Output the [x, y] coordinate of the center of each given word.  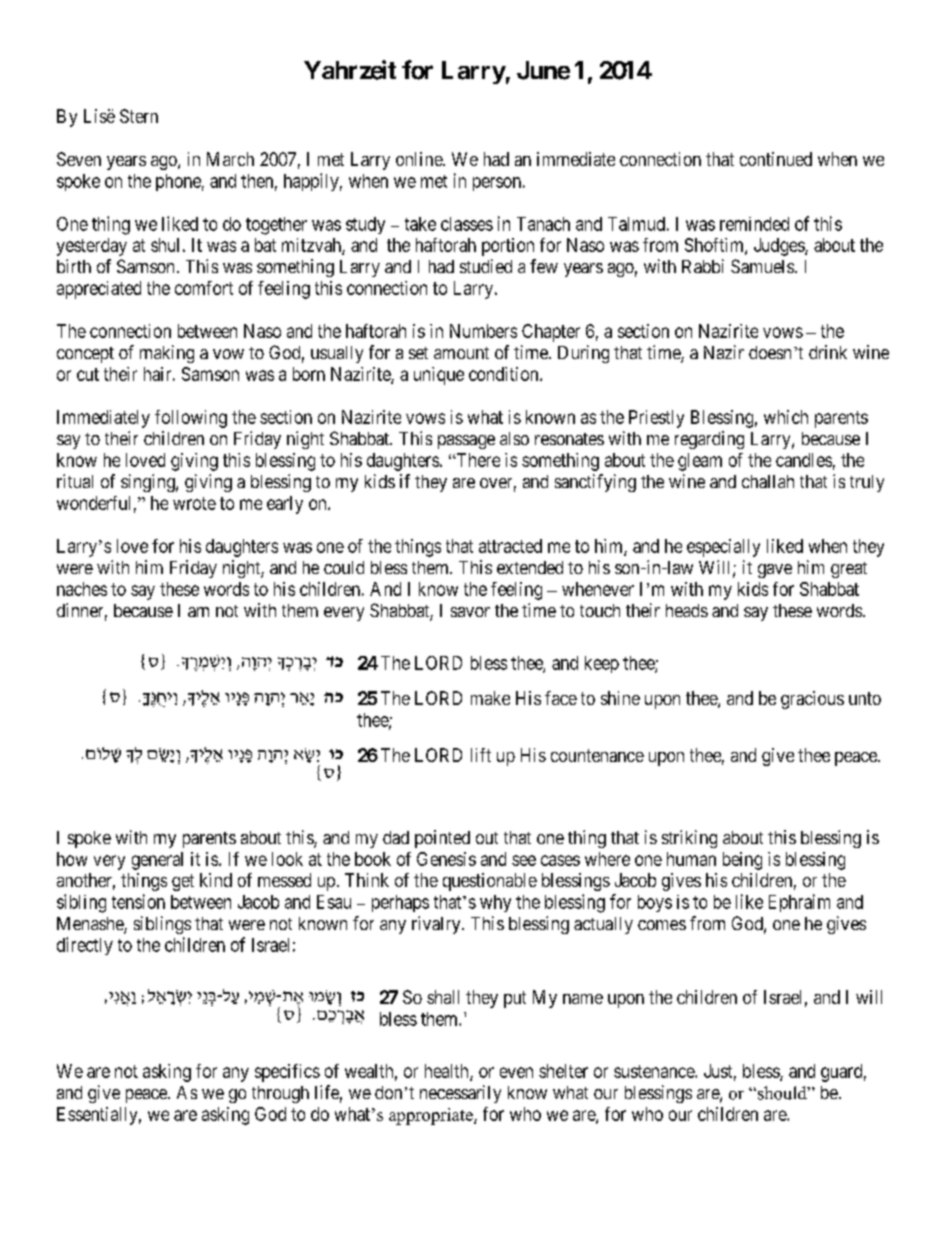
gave [775, 571]
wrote [194, 503]
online [420, 159]
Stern [139, 116]
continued [776, 159]
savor [470, 612]
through [280, 1094]
